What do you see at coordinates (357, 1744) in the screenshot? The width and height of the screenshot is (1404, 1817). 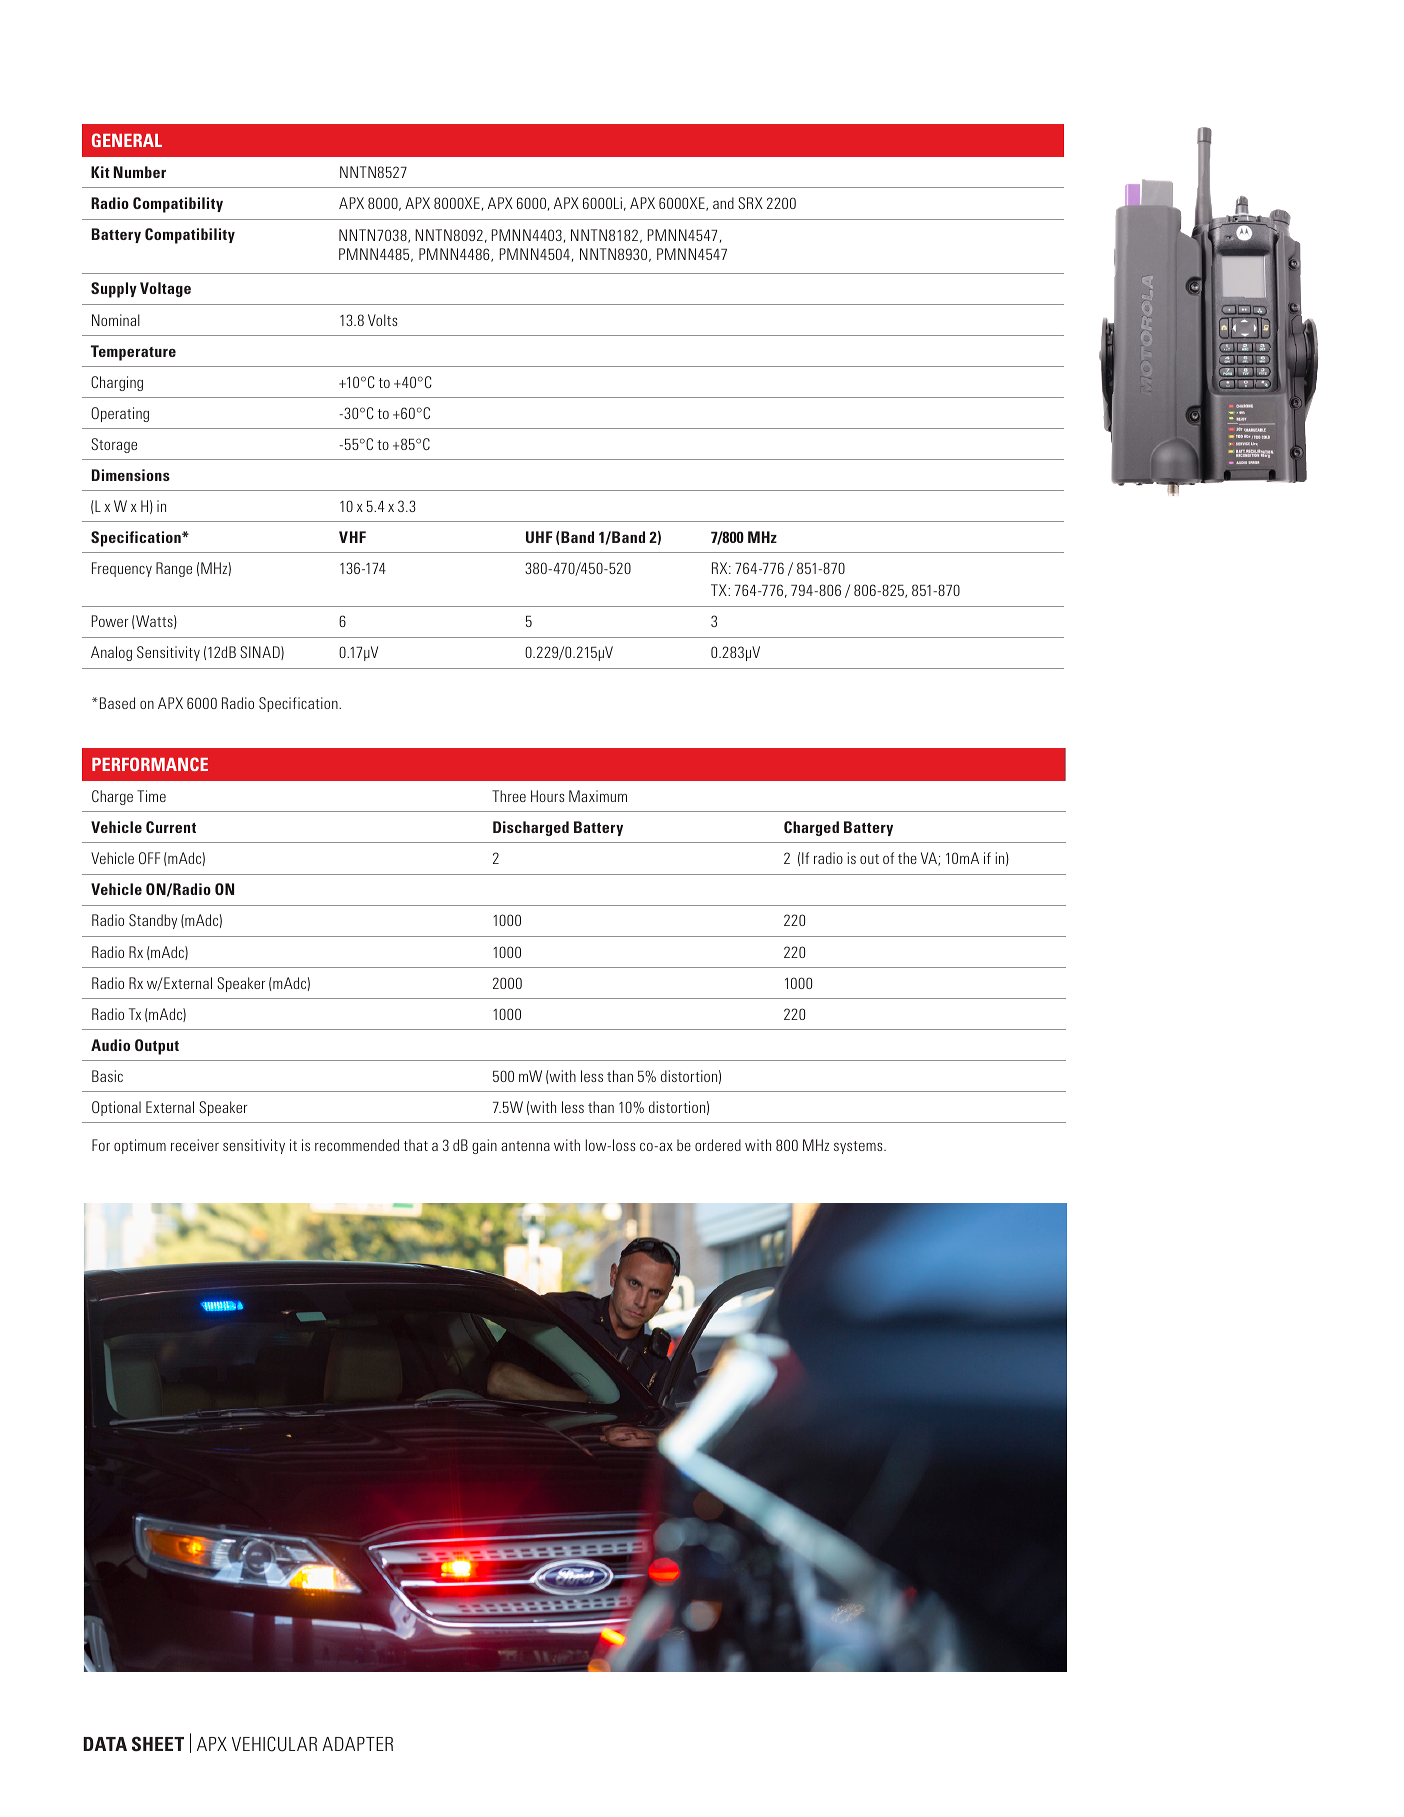 I see `ADAPTER` at bounding box center [357, 1744].
